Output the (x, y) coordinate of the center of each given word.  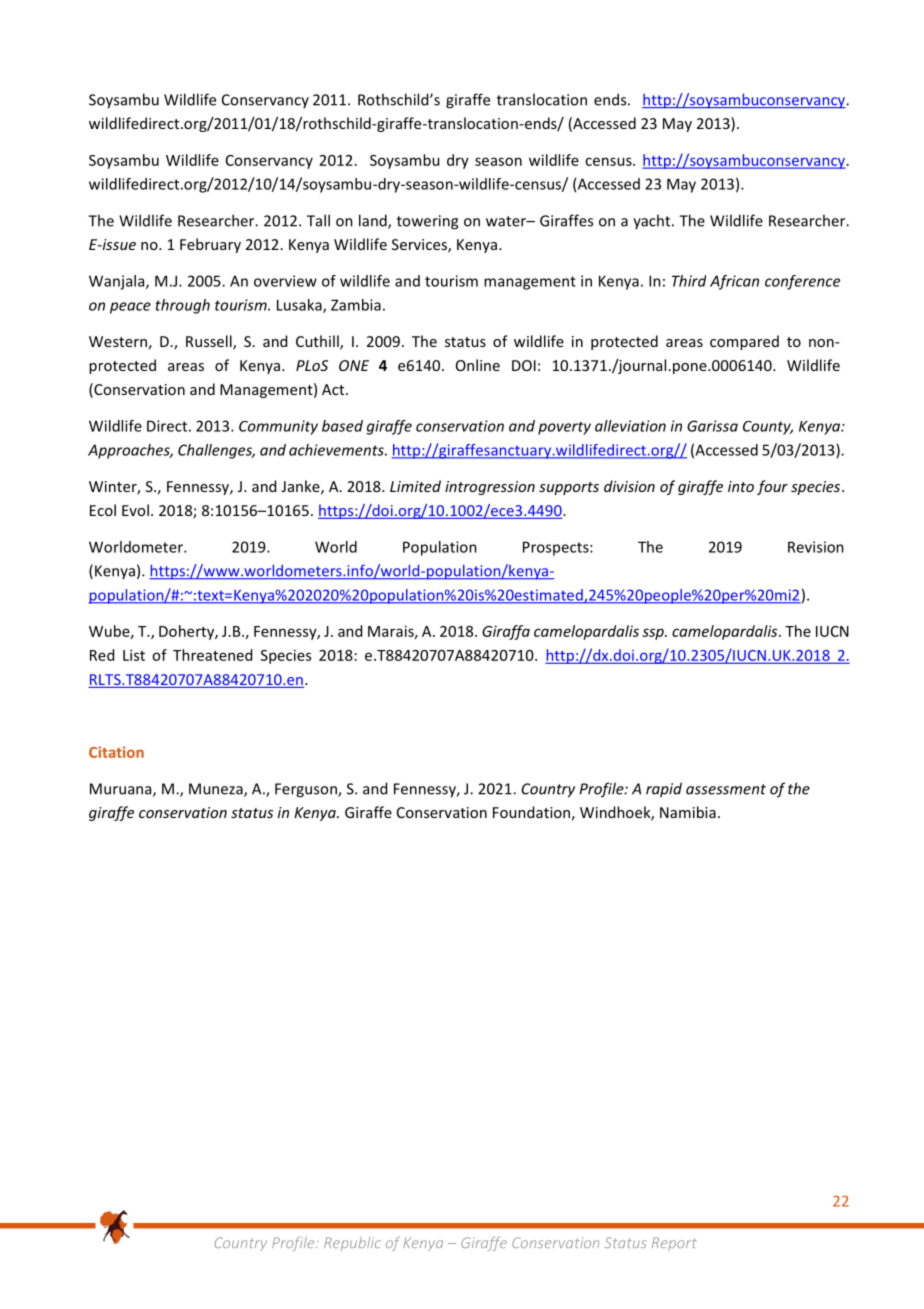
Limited (415, 486)
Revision (816, 547)
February (210, 245)
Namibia (688, 812)
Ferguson (307, 790)
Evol (135, 510)
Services (420, 246)
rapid (664, 790)
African (734, 282)
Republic (352, 1244)
